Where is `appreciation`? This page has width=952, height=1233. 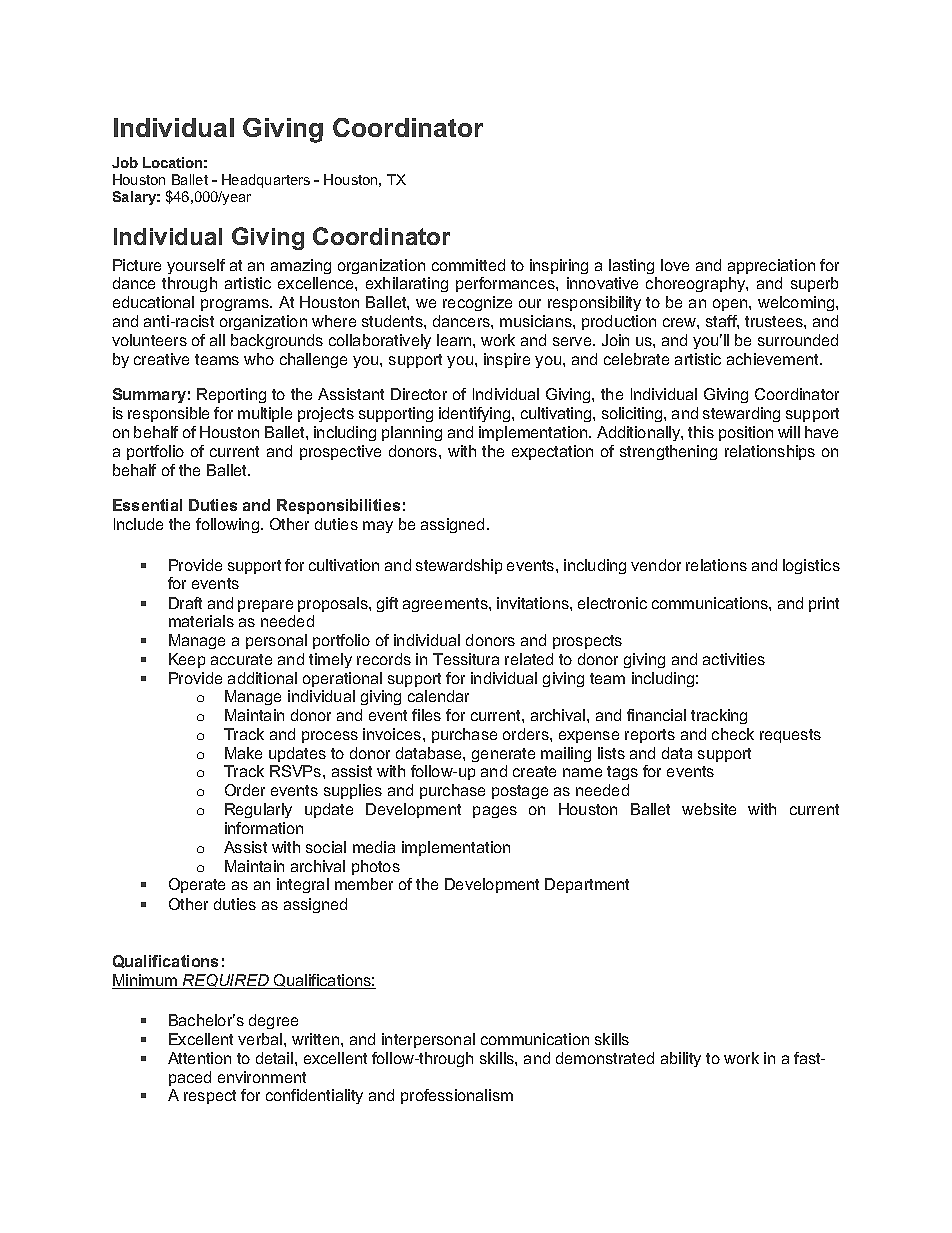 appreciation is located at coordinates (771, 266).
